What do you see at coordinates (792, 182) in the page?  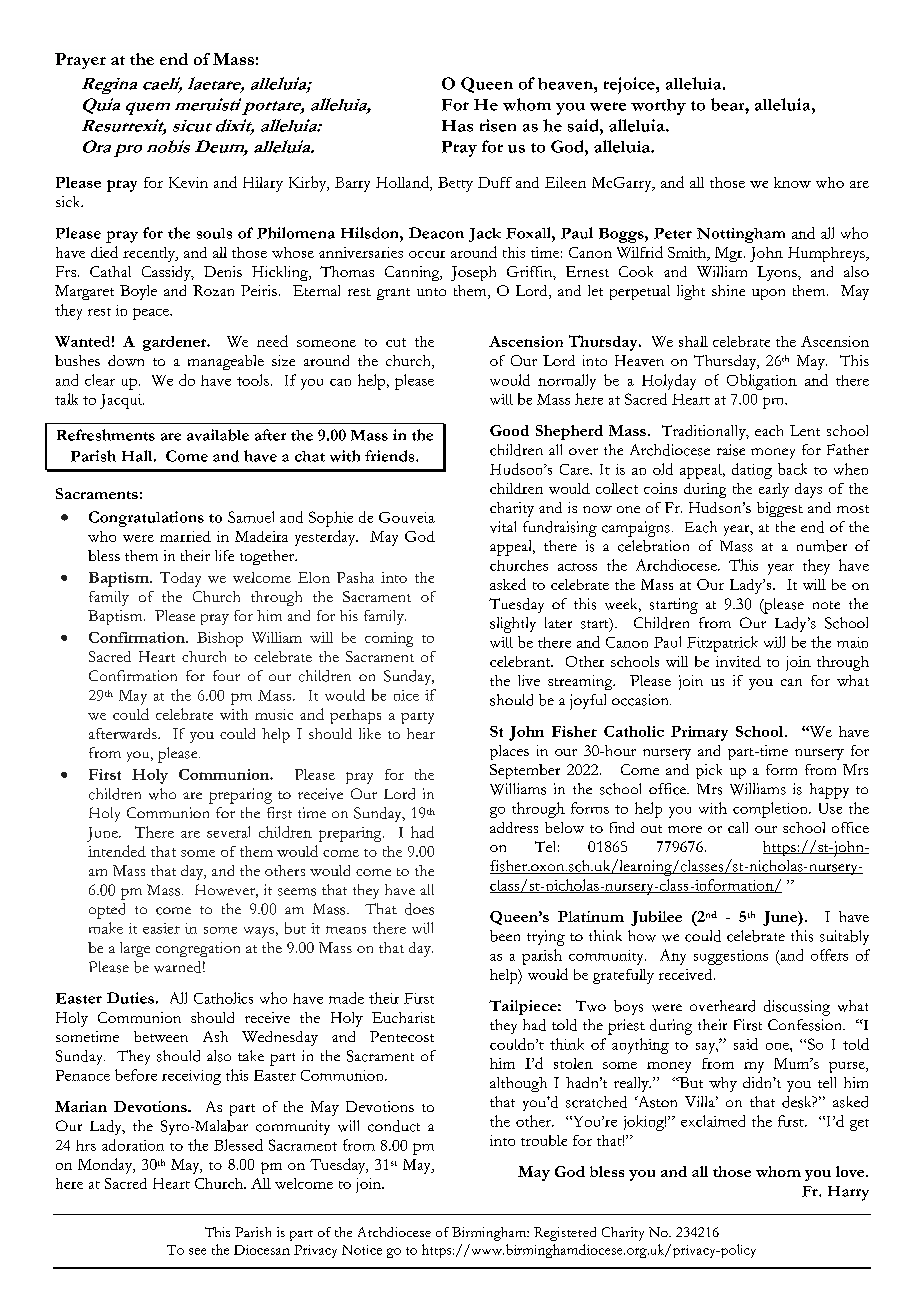 I see `know` at bounding box center [792, 182].
